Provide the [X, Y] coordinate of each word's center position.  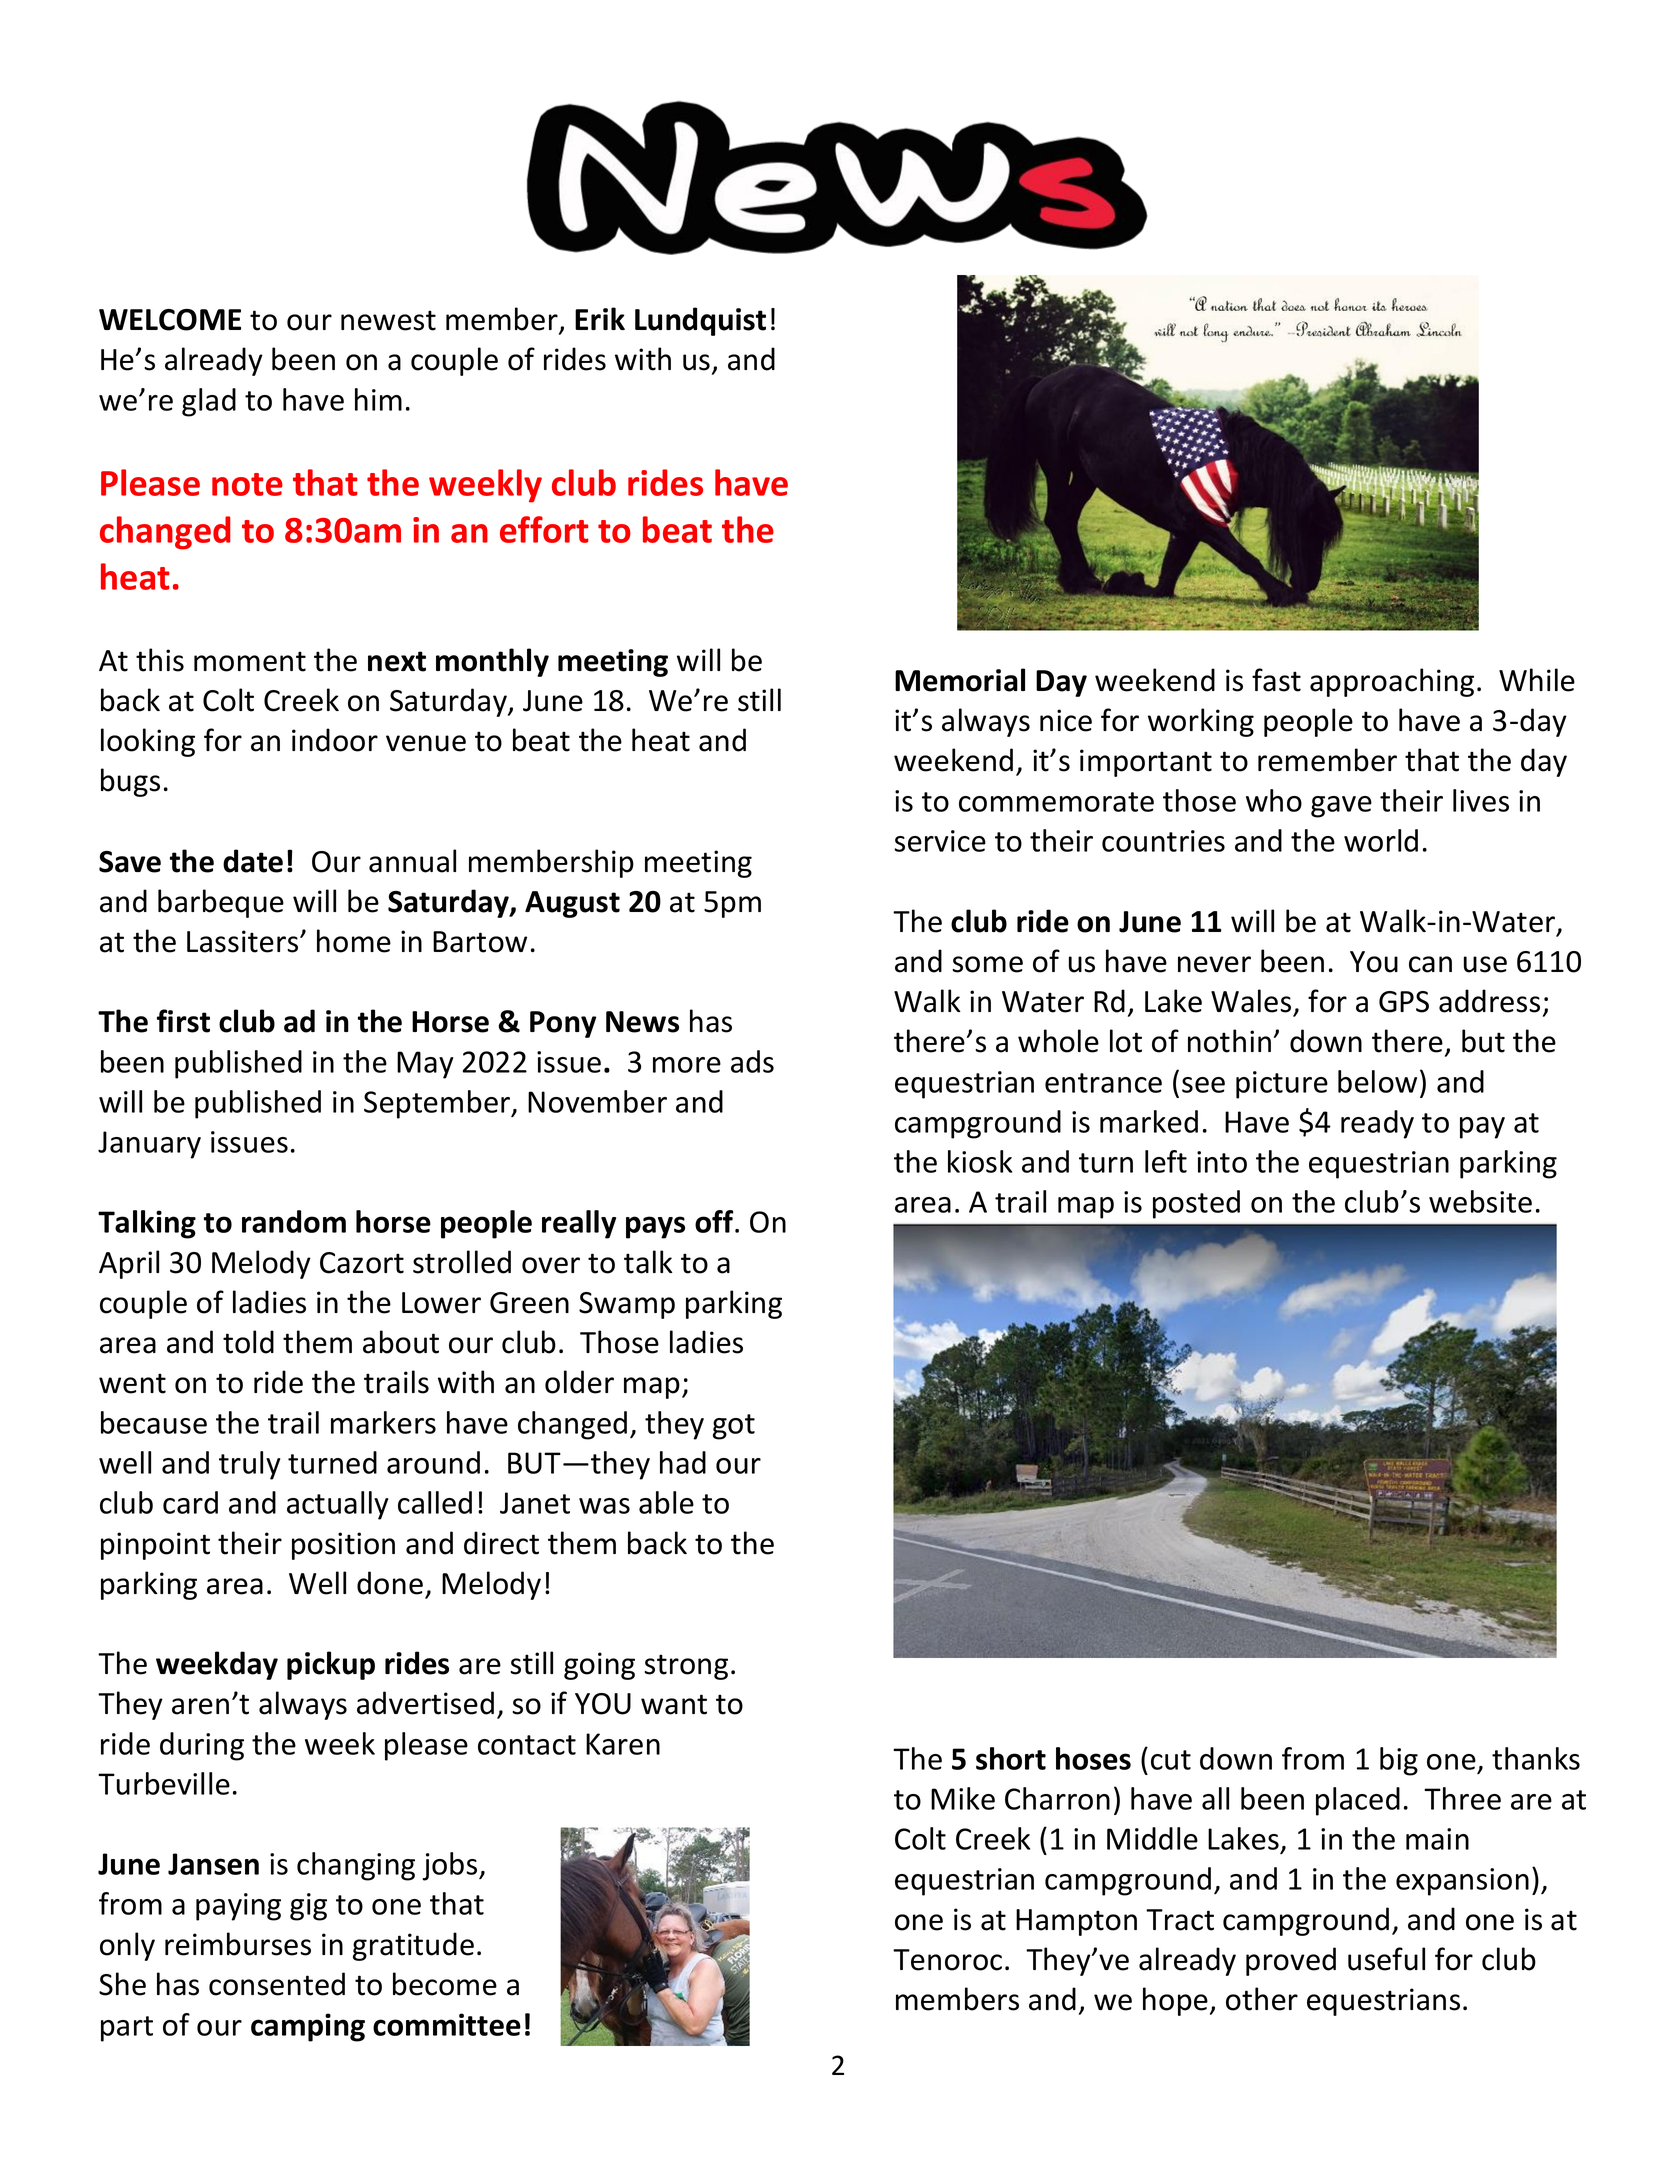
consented [277, 1984]
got [734, 1427]
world [1381, 840]
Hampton [1076, 1922]
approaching [1392, 682]
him [378, 399]
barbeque [221, 903]
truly [250, 1465]
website [1480, 1201]
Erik [600, 318]
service [940, 841]
